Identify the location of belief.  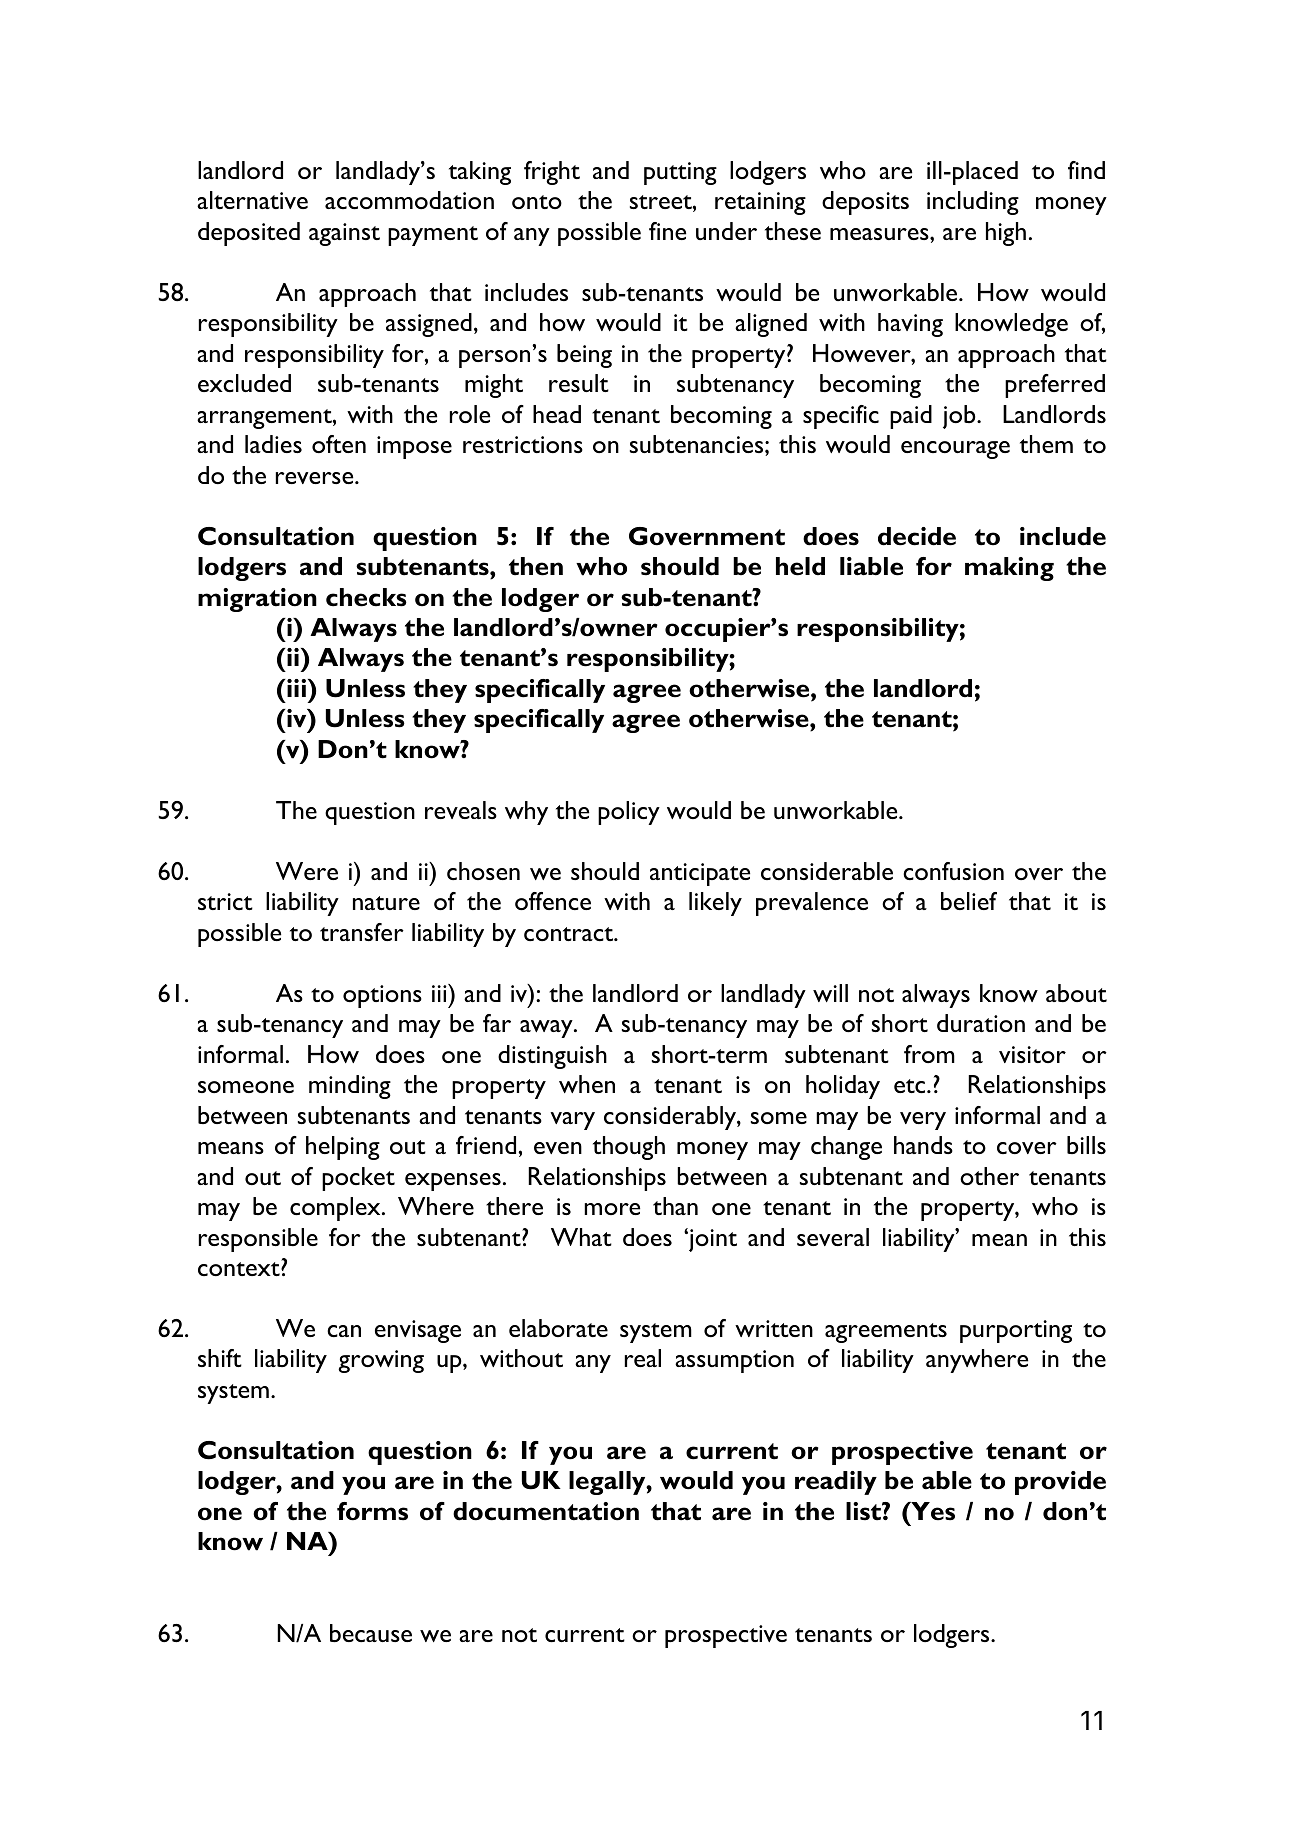
(969, 901).
